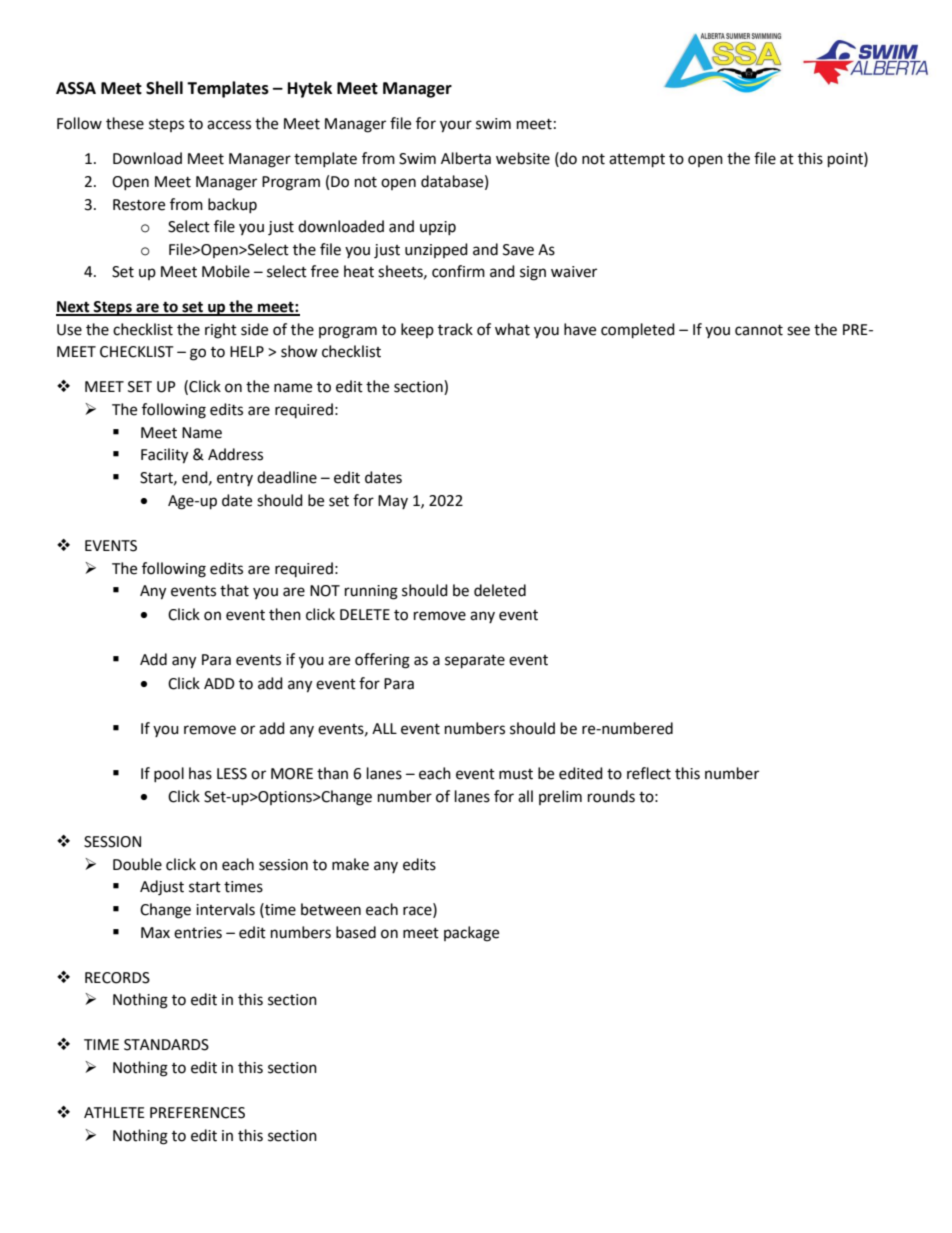  What do you see at coordinates (371, 592) in the image?
I see `running` at bounding box center [371, 592].
